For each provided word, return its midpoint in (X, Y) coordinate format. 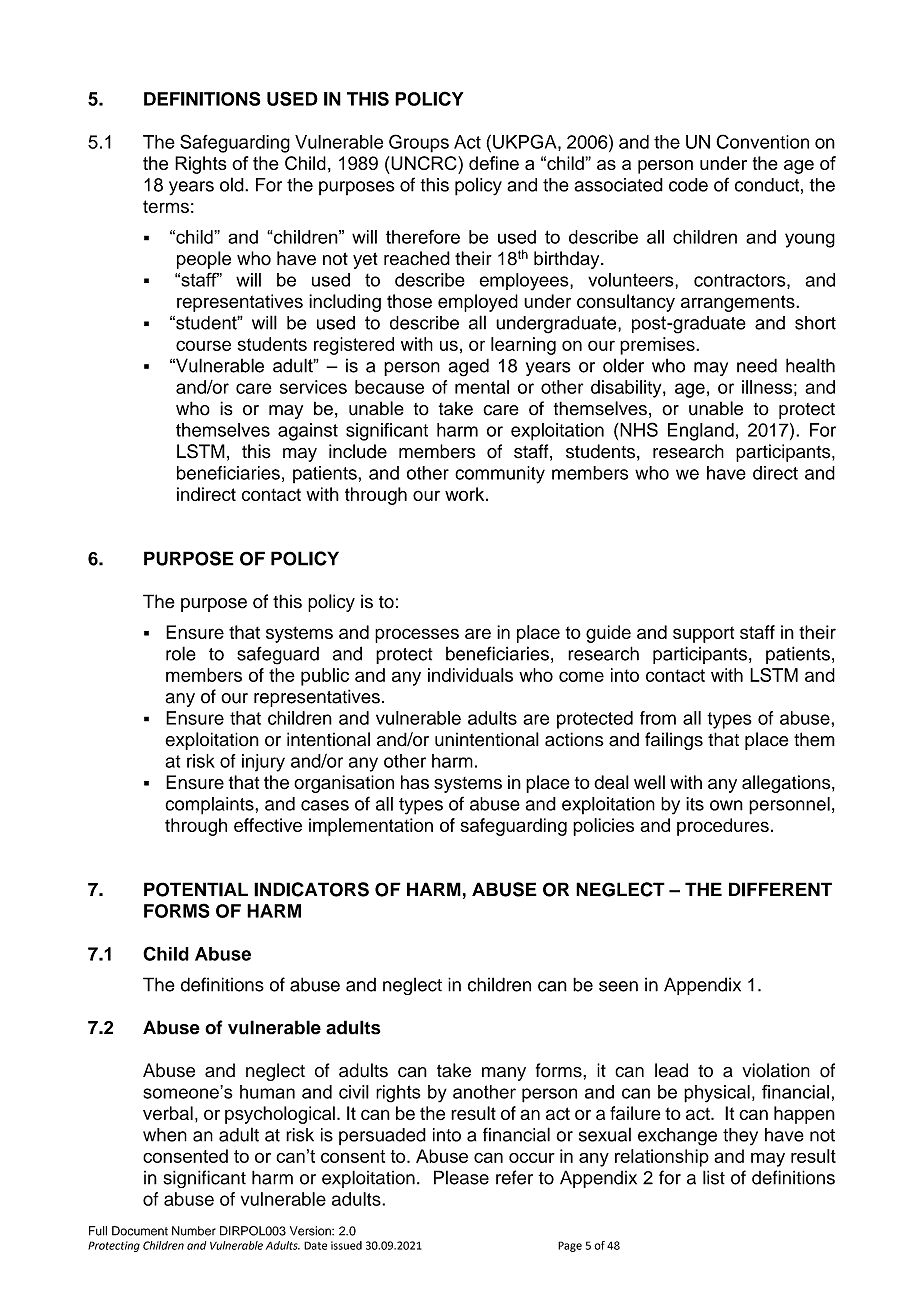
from (658, 718)
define (494, 163)
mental (482, 387)
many (504, 1074)
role (181, 653)
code (688, 185)
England (701, 432)
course (203, 345)
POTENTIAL (196, 889)
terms (166, 206)
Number (194, 1231)
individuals (470, 675)
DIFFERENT (780, 889)
